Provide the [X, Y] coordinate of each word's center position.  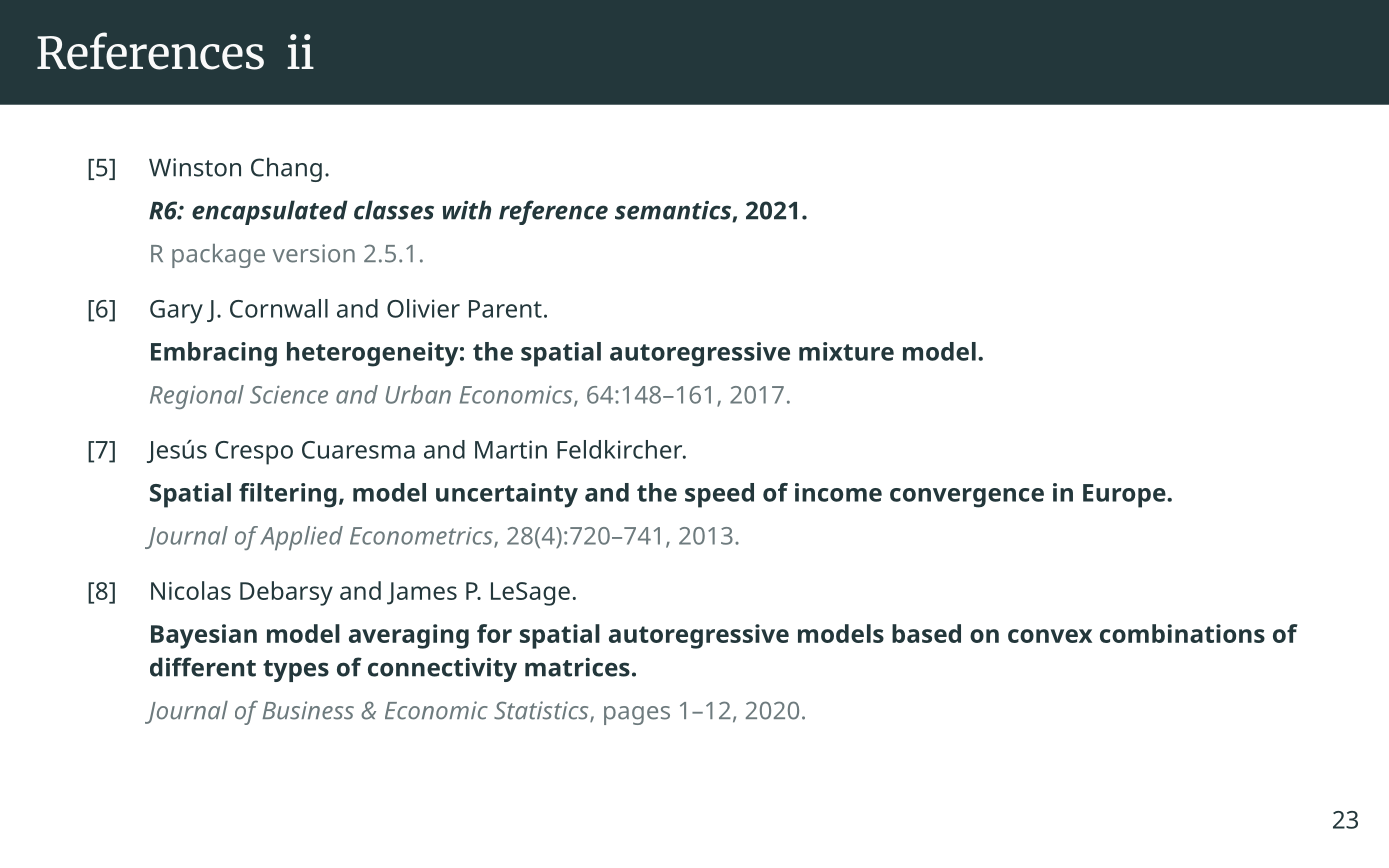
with [466, 210]
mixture [846, 351]
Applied [301, 538]
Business [308, 710]
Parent [505, 309]
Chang [286, 169]
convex [1050, 636]
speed [719, 495]
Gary [176, 312]
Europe [1125, 496]
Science [289, 394]
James [422, 593]
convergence [967, 498]
